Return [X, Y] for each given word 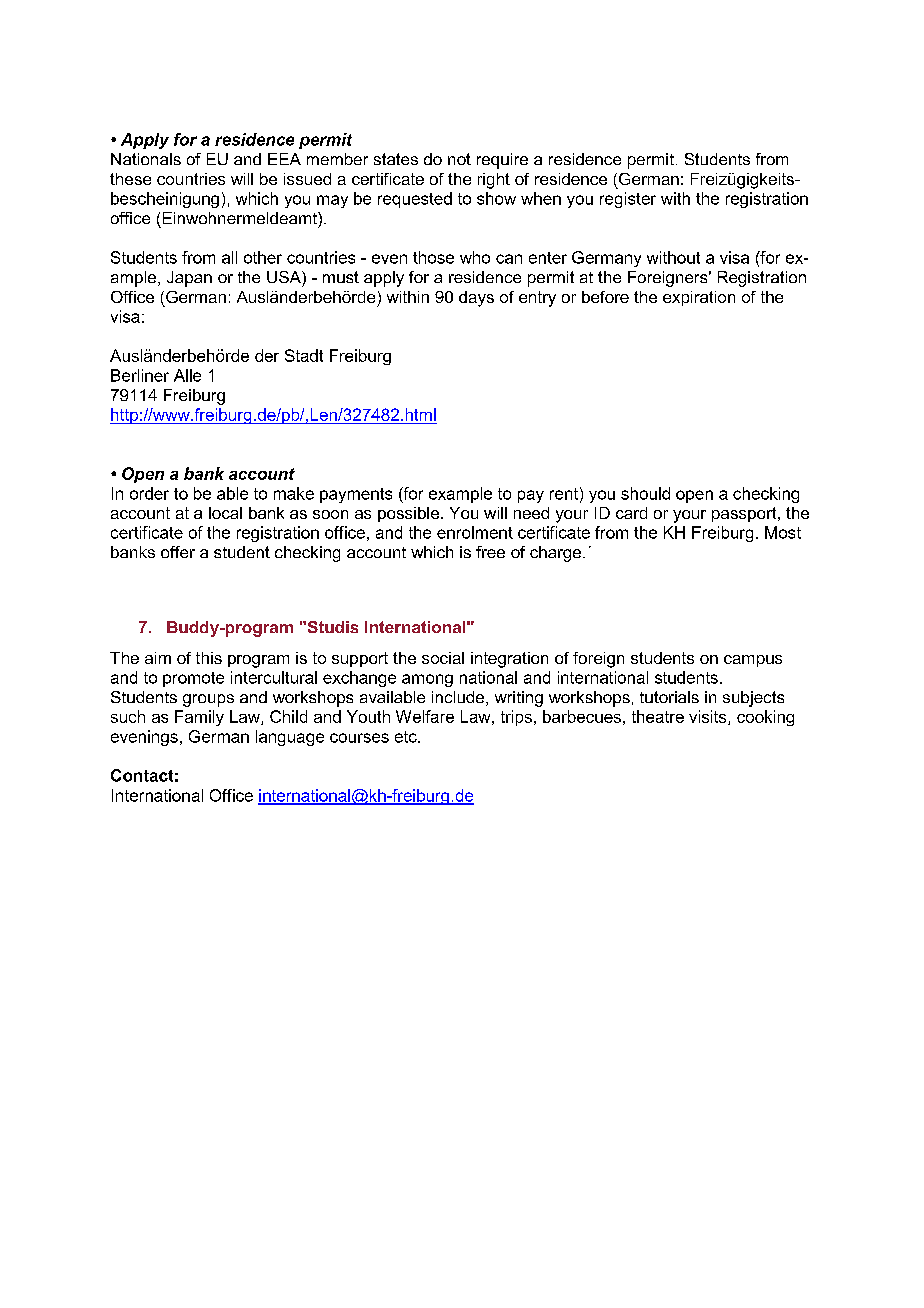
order [149, 493]
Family [199, 718]
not [459, 159]
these [130, 179]
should [645, 493]
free [490, 552]
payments [356, 495]
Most [783, 532]
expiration [699, 298]
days [476, 299]
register [628, 200]
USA [285, 277]
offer [178, 552]
